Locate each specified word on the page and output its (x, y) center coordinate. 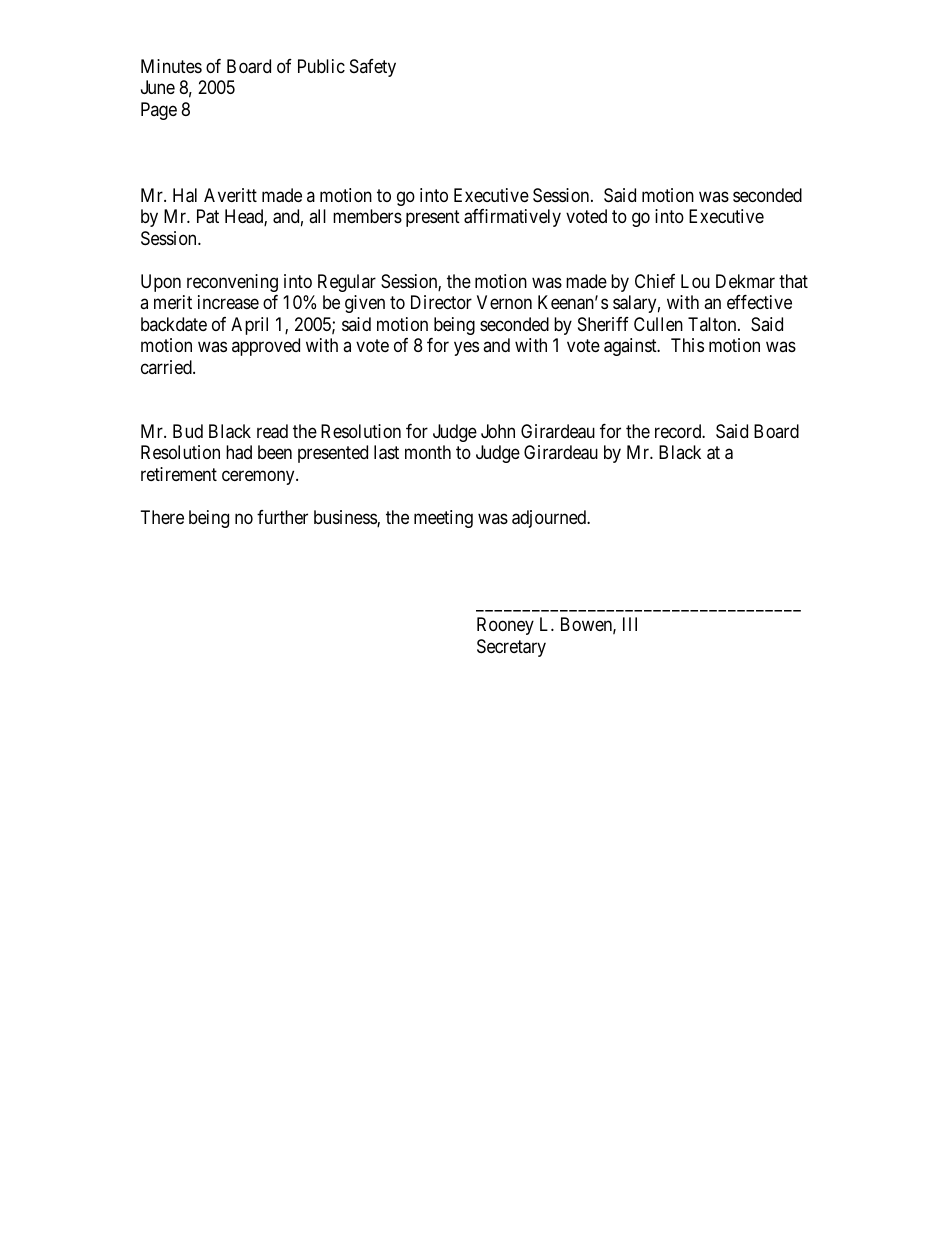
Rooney (505, 626)
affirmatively (512, 218)
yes (466, 348)
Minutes (171, 66)
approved (266, 347)
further (282, 517)
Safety (373, 68)
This (687, 345)
